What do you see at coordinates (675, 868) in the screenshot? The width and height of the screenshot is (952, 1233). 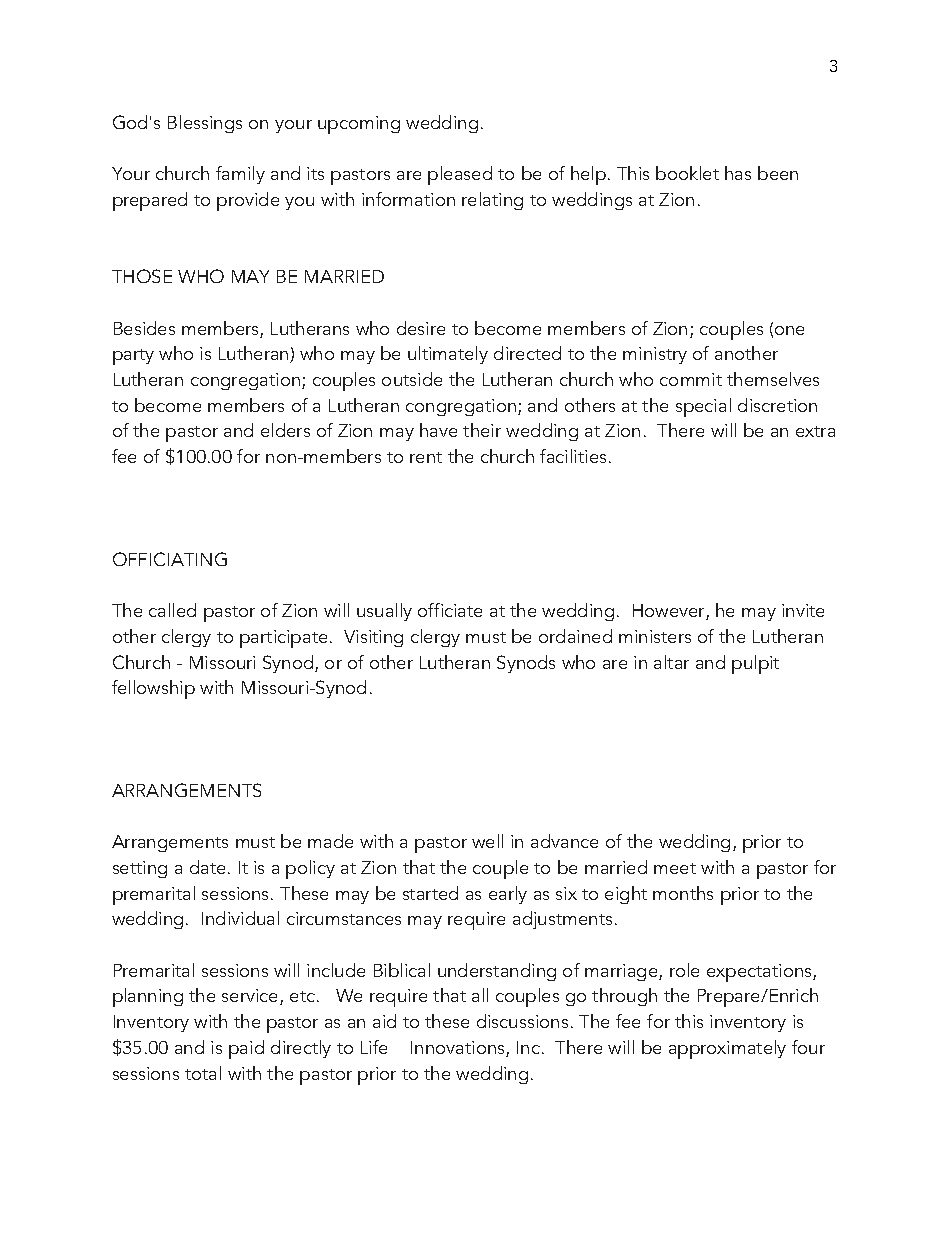 I see `meet` at bounding box center [675, 868].
